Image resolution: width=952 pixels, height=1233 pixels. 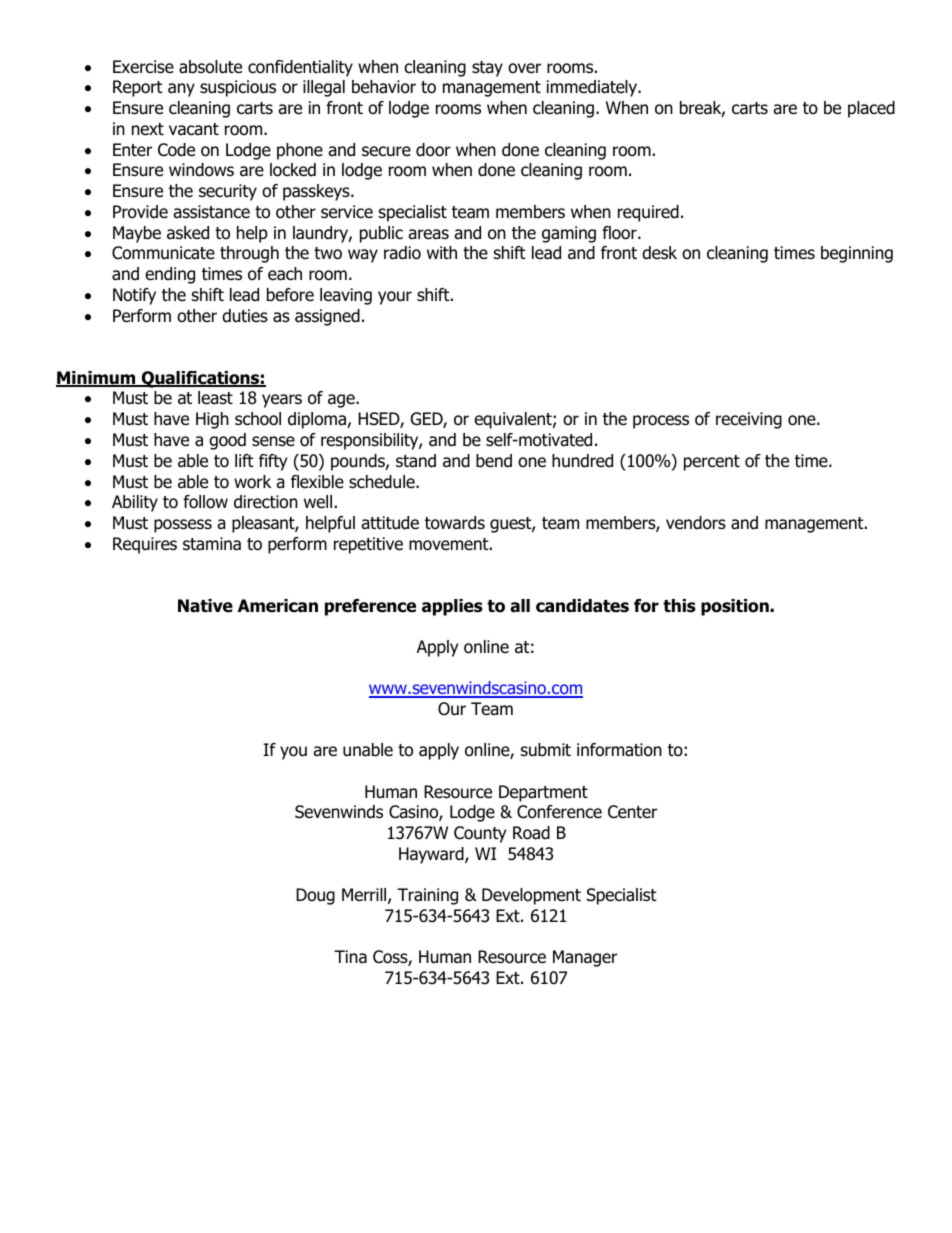 What do you see at coordinates (181, 90) in the screenshot?
I see `any` at bounding box center [181, 90].
